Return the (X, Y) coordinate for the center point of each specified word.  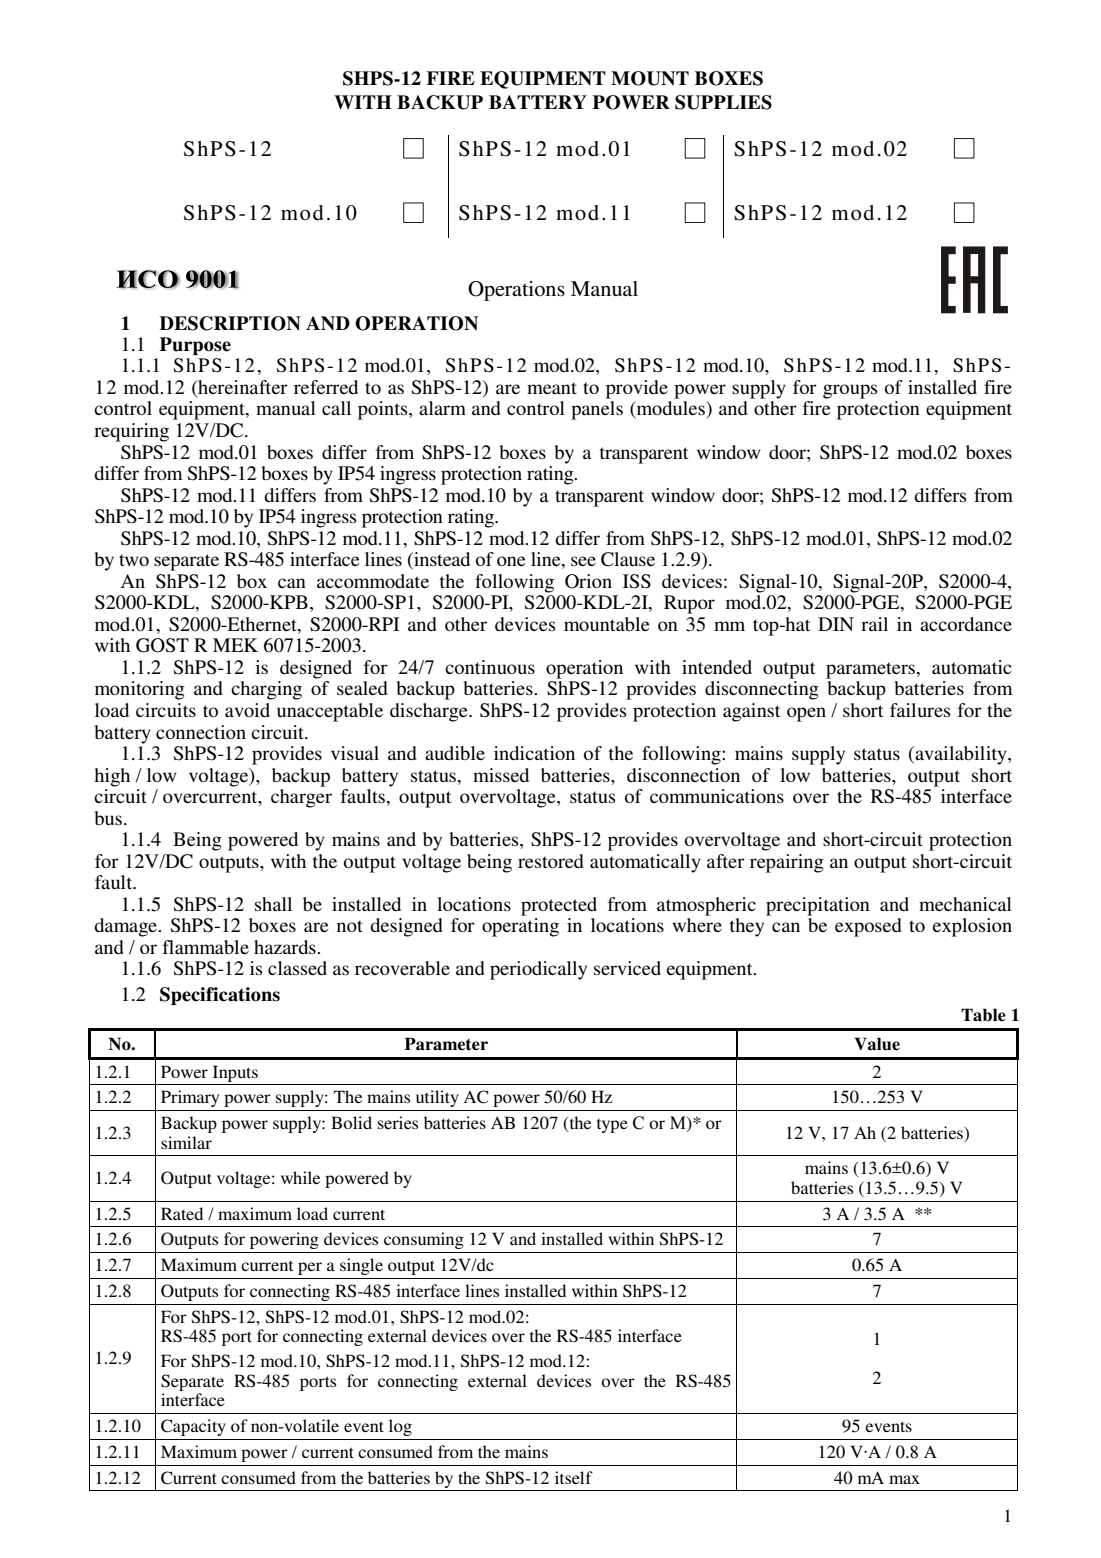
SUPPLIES (723, 102)
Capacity (193, 1427)
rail (874, 624)
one (511, 561)
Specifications (220, 996)
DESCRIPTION (230, 323)
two (134, 560)
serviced (627, 968)
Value (877, 1044)
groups (850, 391)
